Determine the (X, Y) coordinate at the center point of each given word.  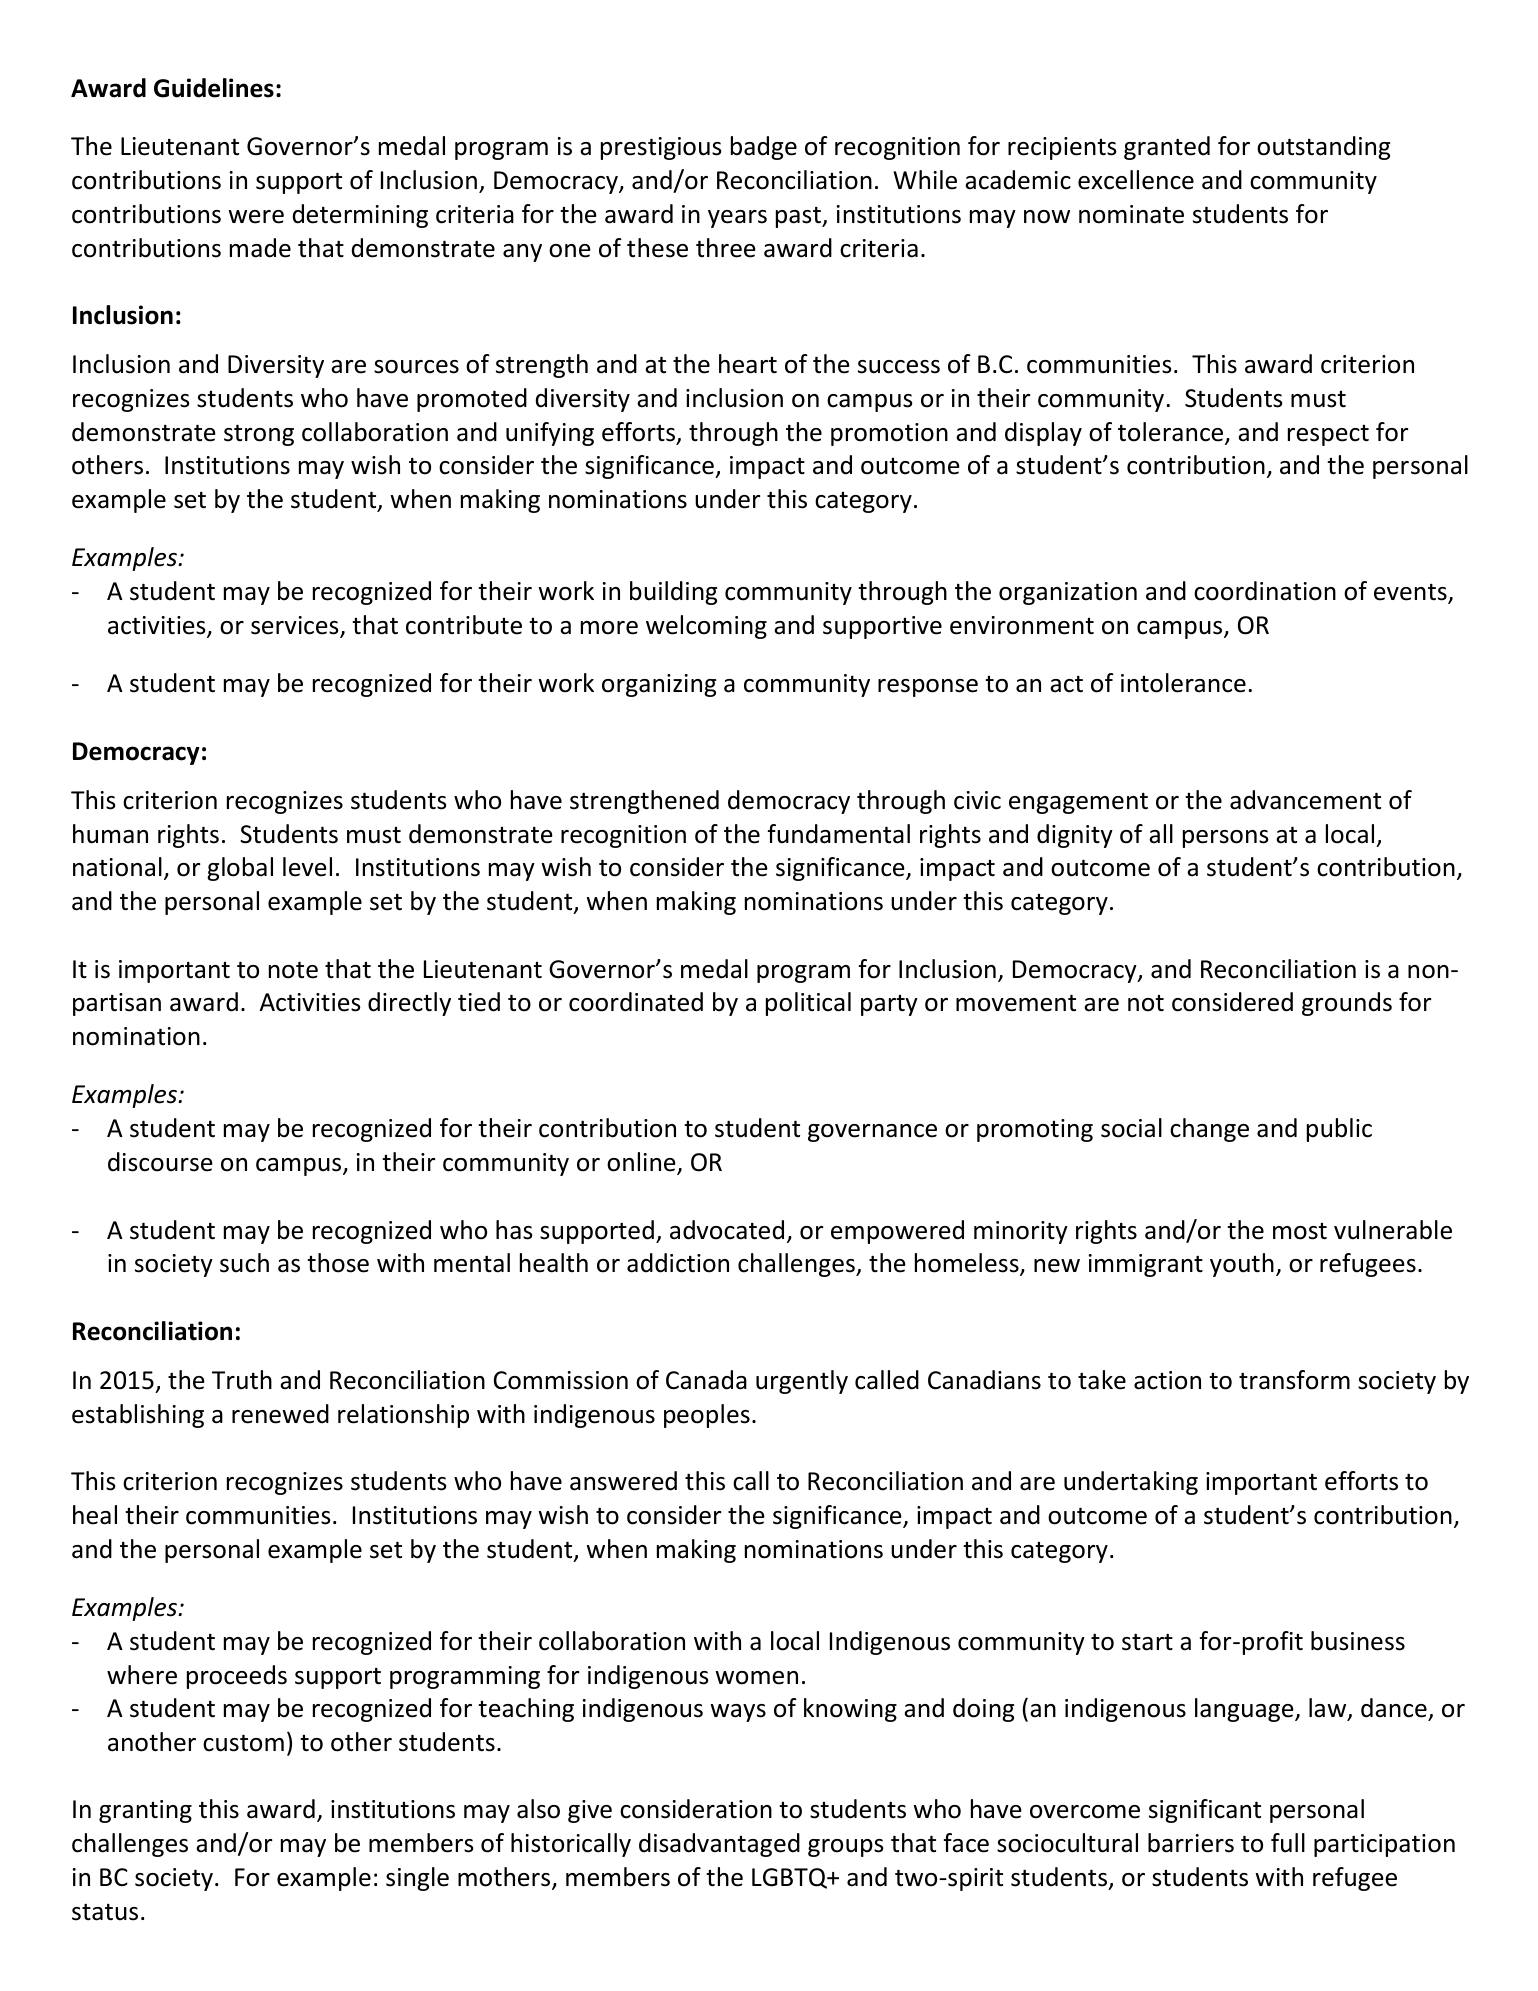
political (808, 1004)
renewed (280, 1414)
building (673, 593)
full (1288, 1843)
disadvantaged (719, 1845)
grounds (1347, 1004)
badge (764, 148)
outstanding (1323, 148)
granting (145, 1811)
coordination (1265, 591)
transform (1294, 1380)
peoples (707, 1416)
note (293, 970)
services (296, 626)
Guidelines (214, 88)
